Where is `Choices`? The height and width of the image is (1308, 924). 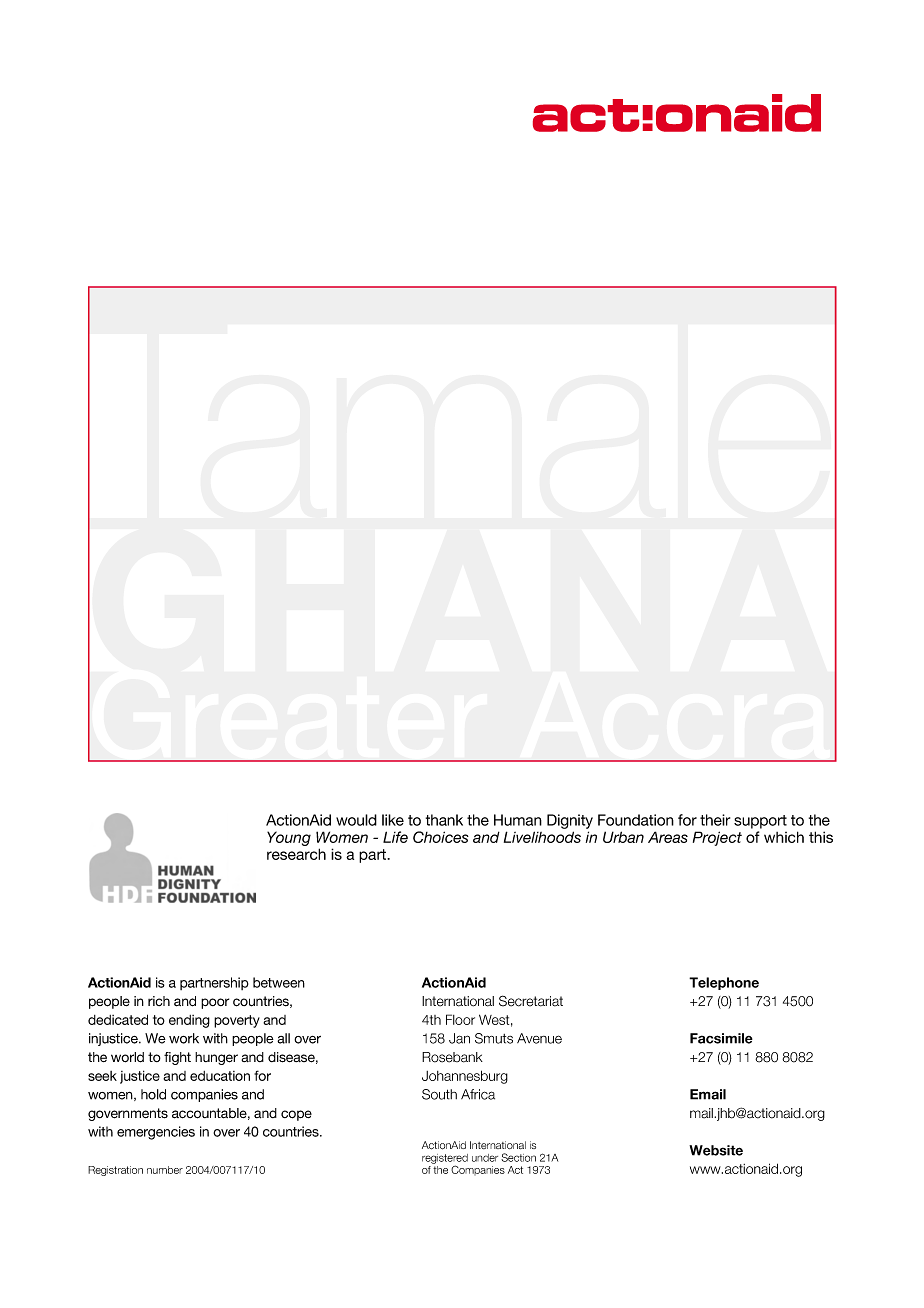 Choices is located at coordinates (441, 837).
